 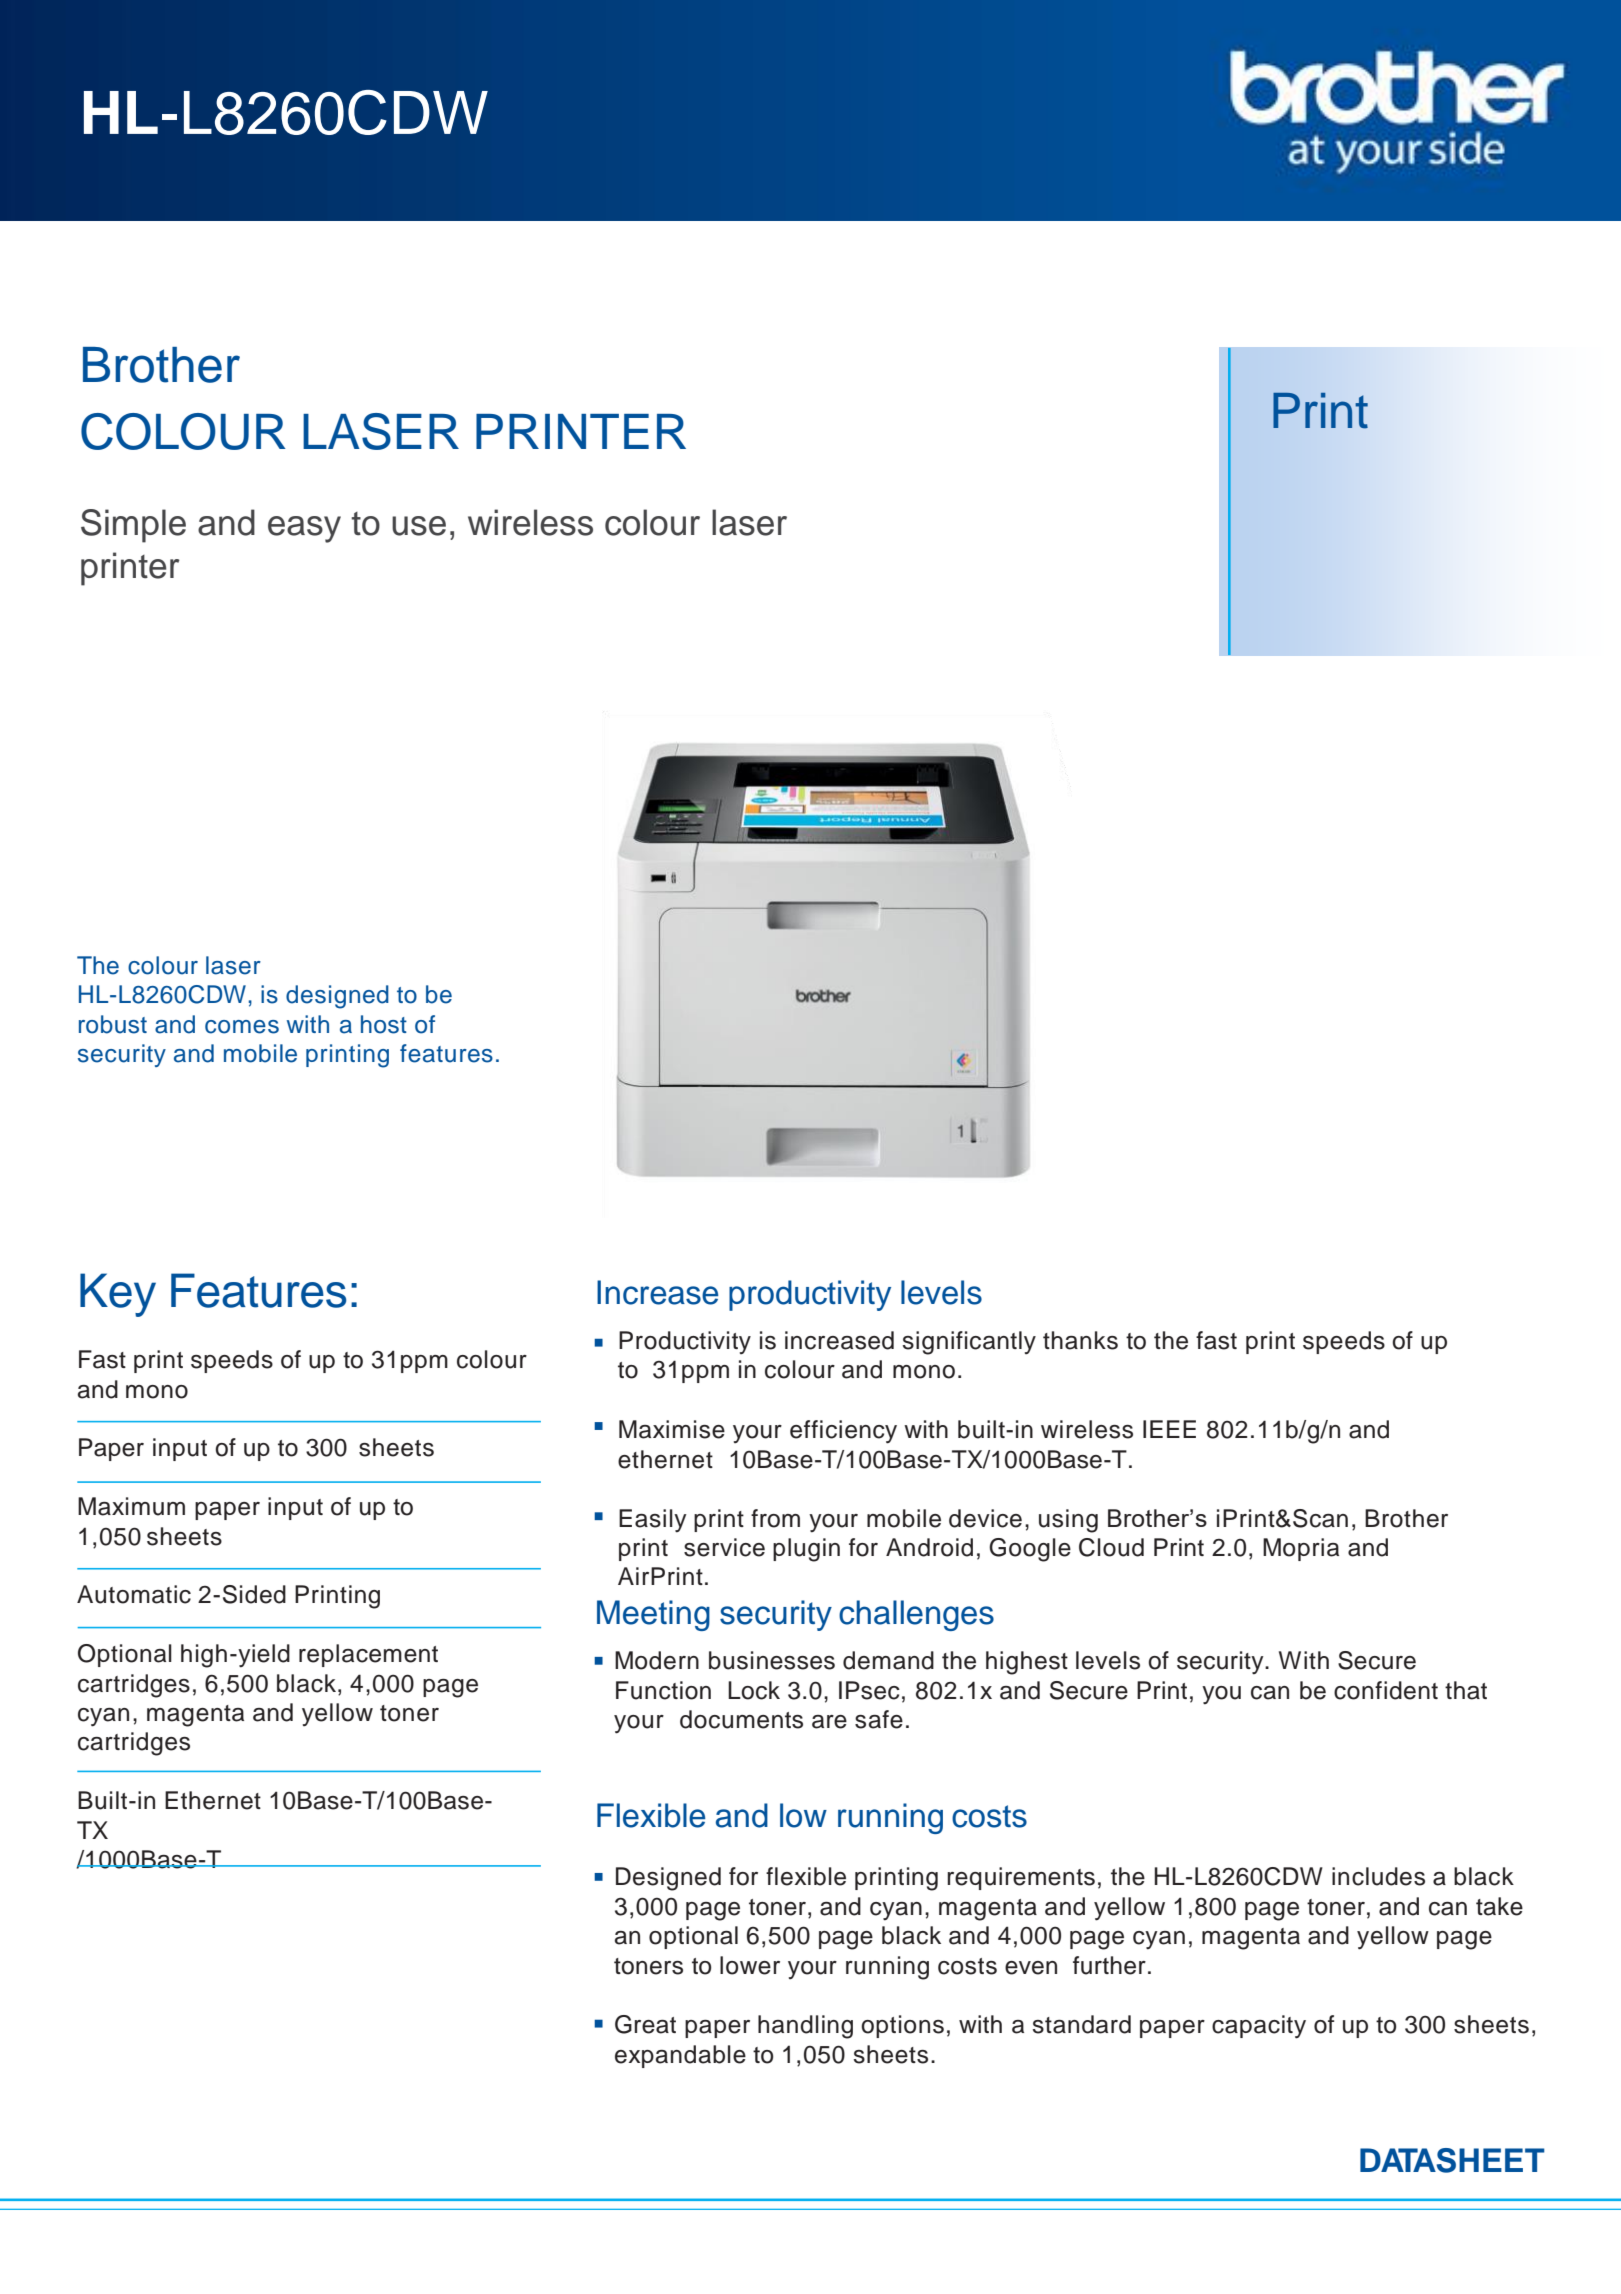 I want to click on efficiency, so click(x=843, y=1432).
